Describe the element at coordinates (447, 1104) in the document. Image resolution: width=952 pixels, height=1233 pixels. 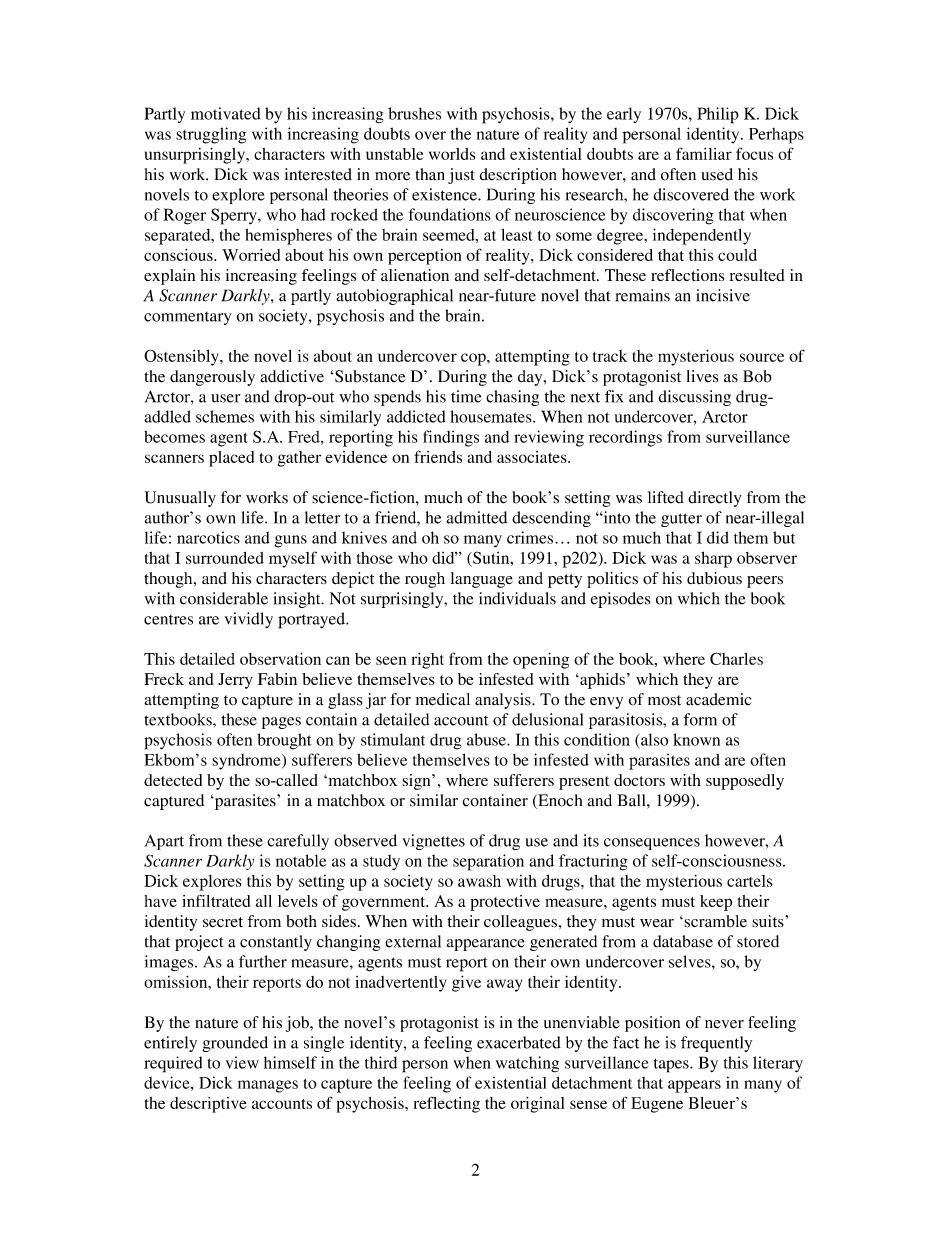
I see `reflecting` at that location.
